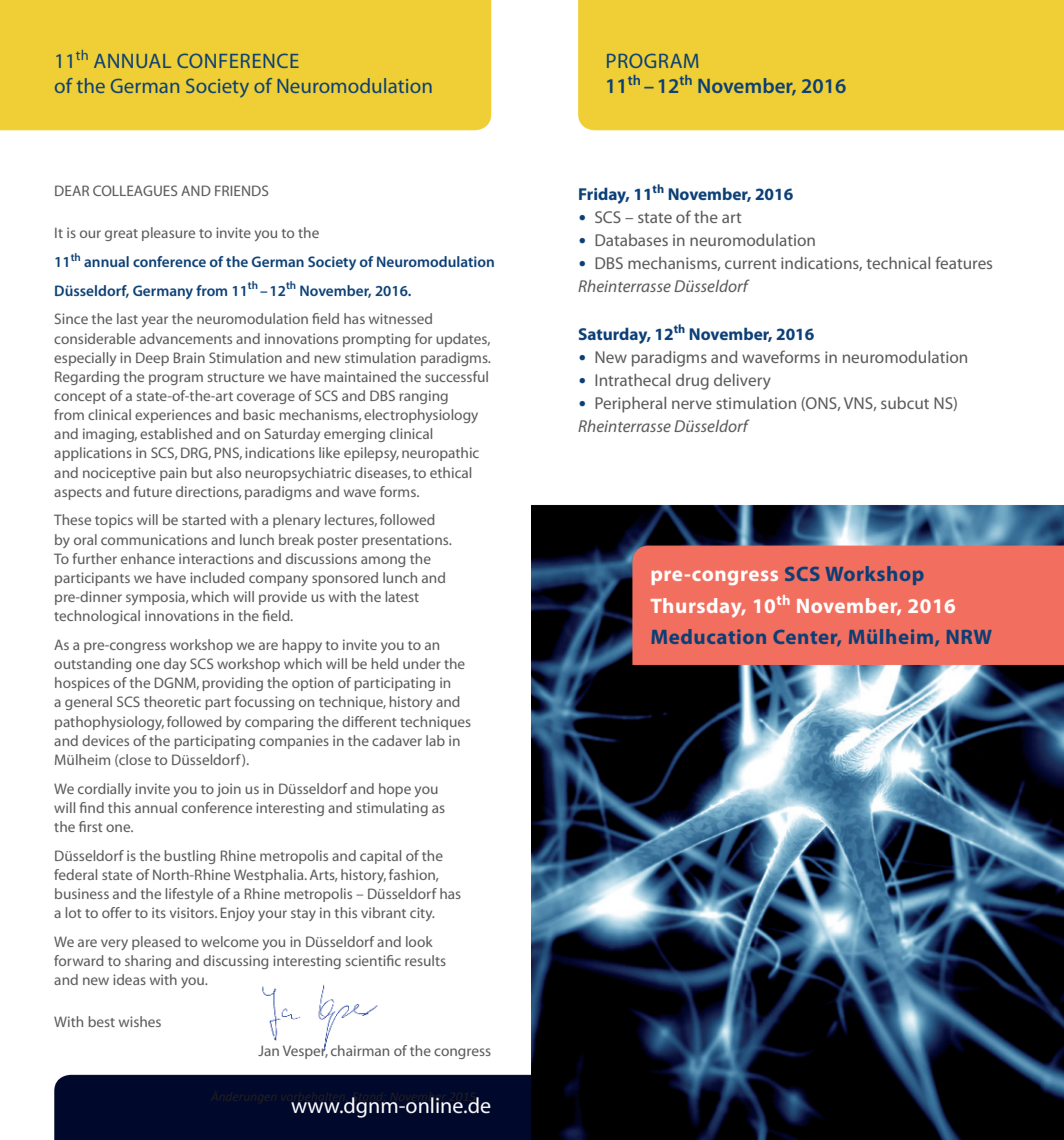 The width and height of the screenshot is (1064, 1140). I want to click on technological, so click(97, 617).
